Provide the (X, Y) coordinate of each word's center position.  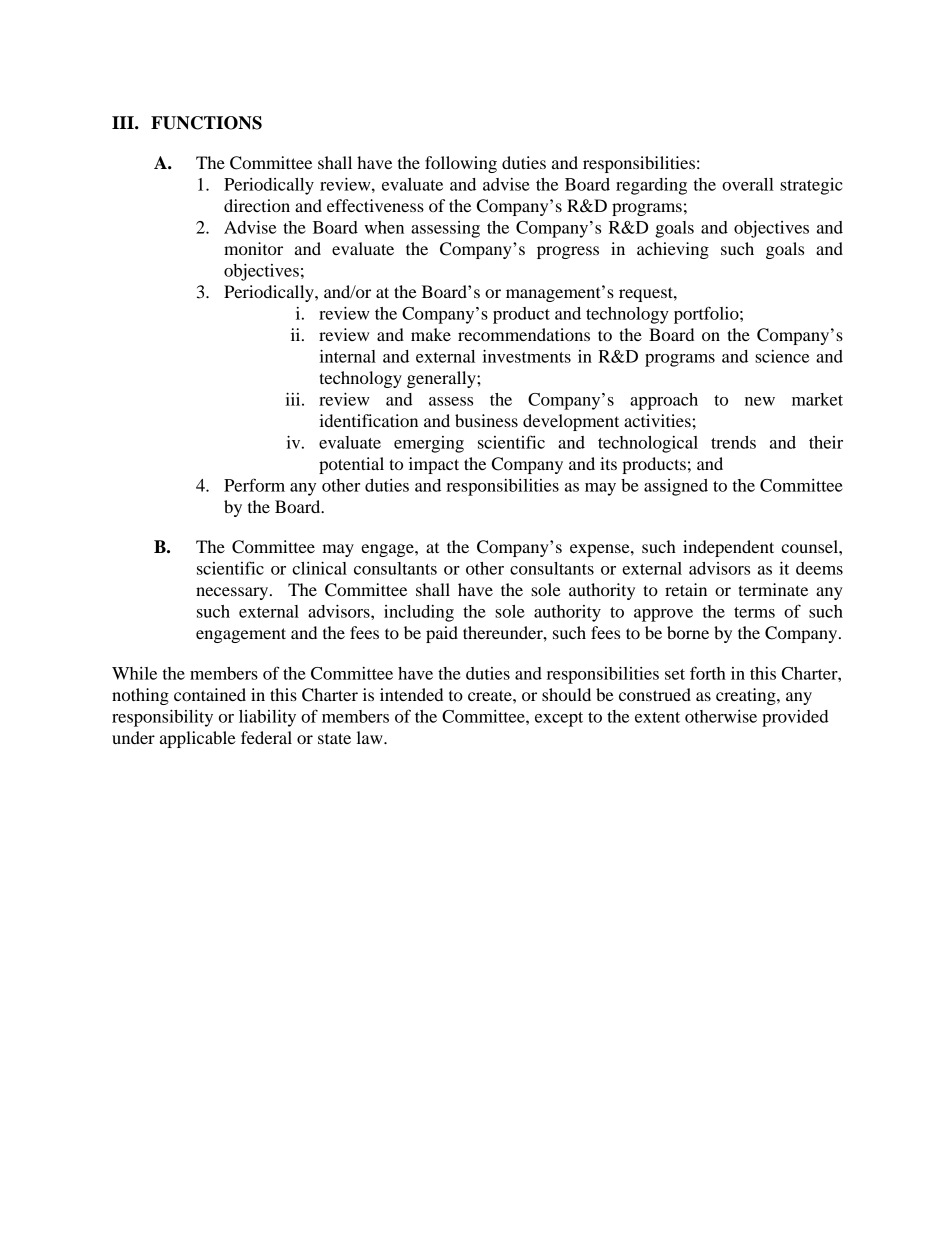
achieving (673, 250)
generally (442, 379)
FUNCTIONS (206, 123)
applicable (198, 739)
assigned (676, 487)
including (419, 613)
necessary (233, 593)
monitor (253, 248)
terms (754, 612)
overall (748, 184)
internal (348, 356)
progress (568, 252)
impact (434, 465)
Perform (254, 485)
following (461, 164)
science (782, 356)
